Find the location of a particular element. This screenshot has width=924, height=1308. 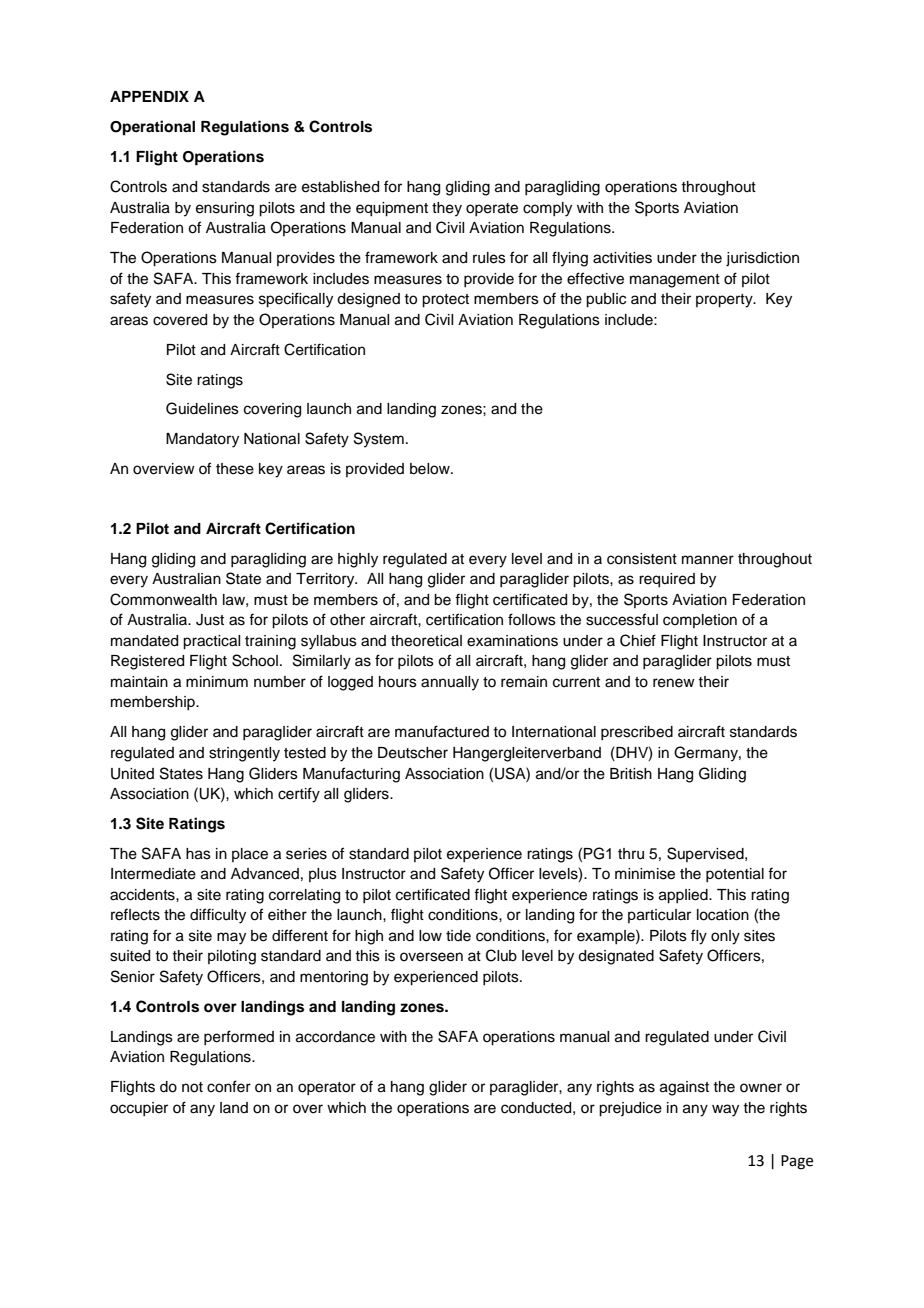

protect is located at coordinates (445, 301).
